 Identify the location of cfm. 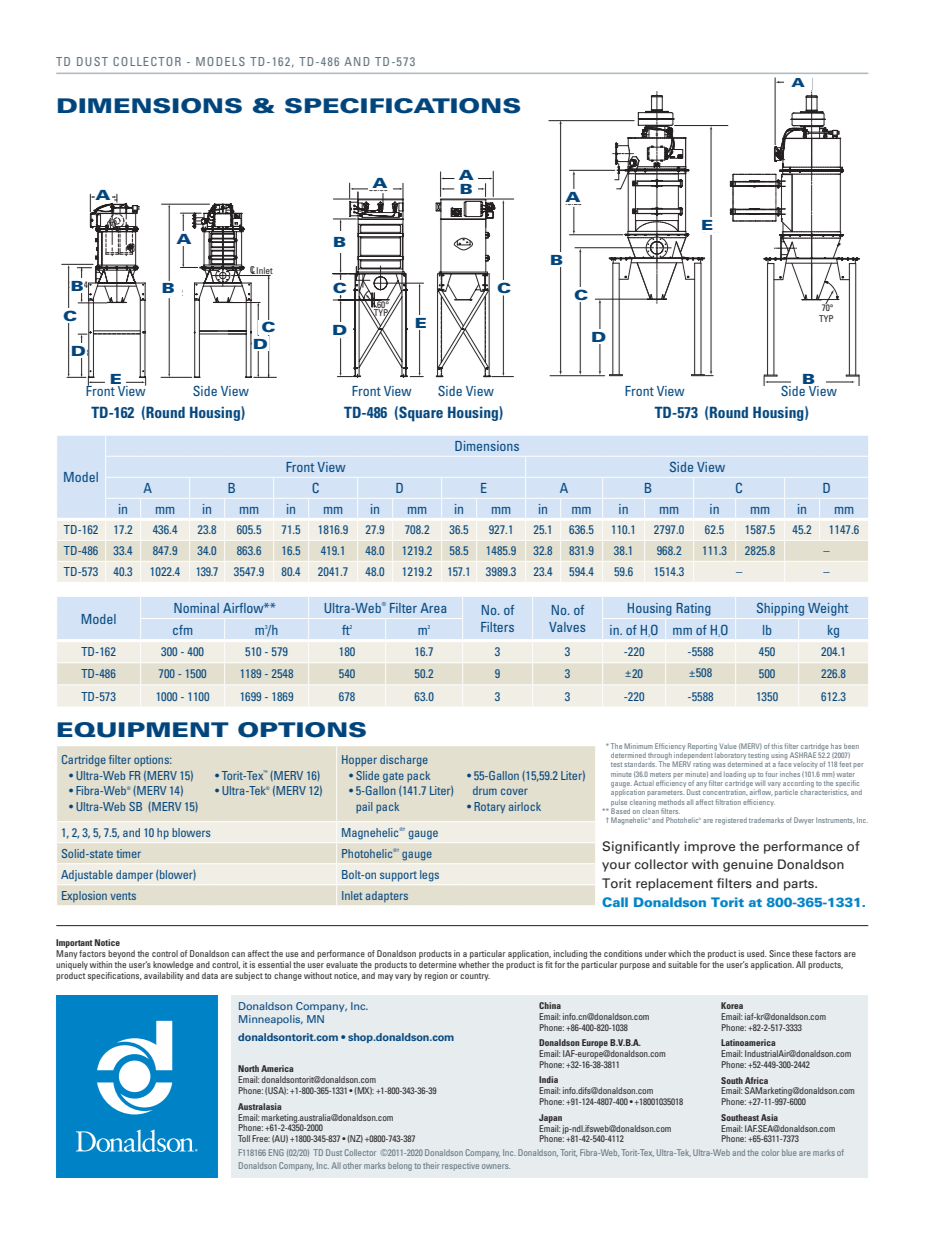
(182, 630).
